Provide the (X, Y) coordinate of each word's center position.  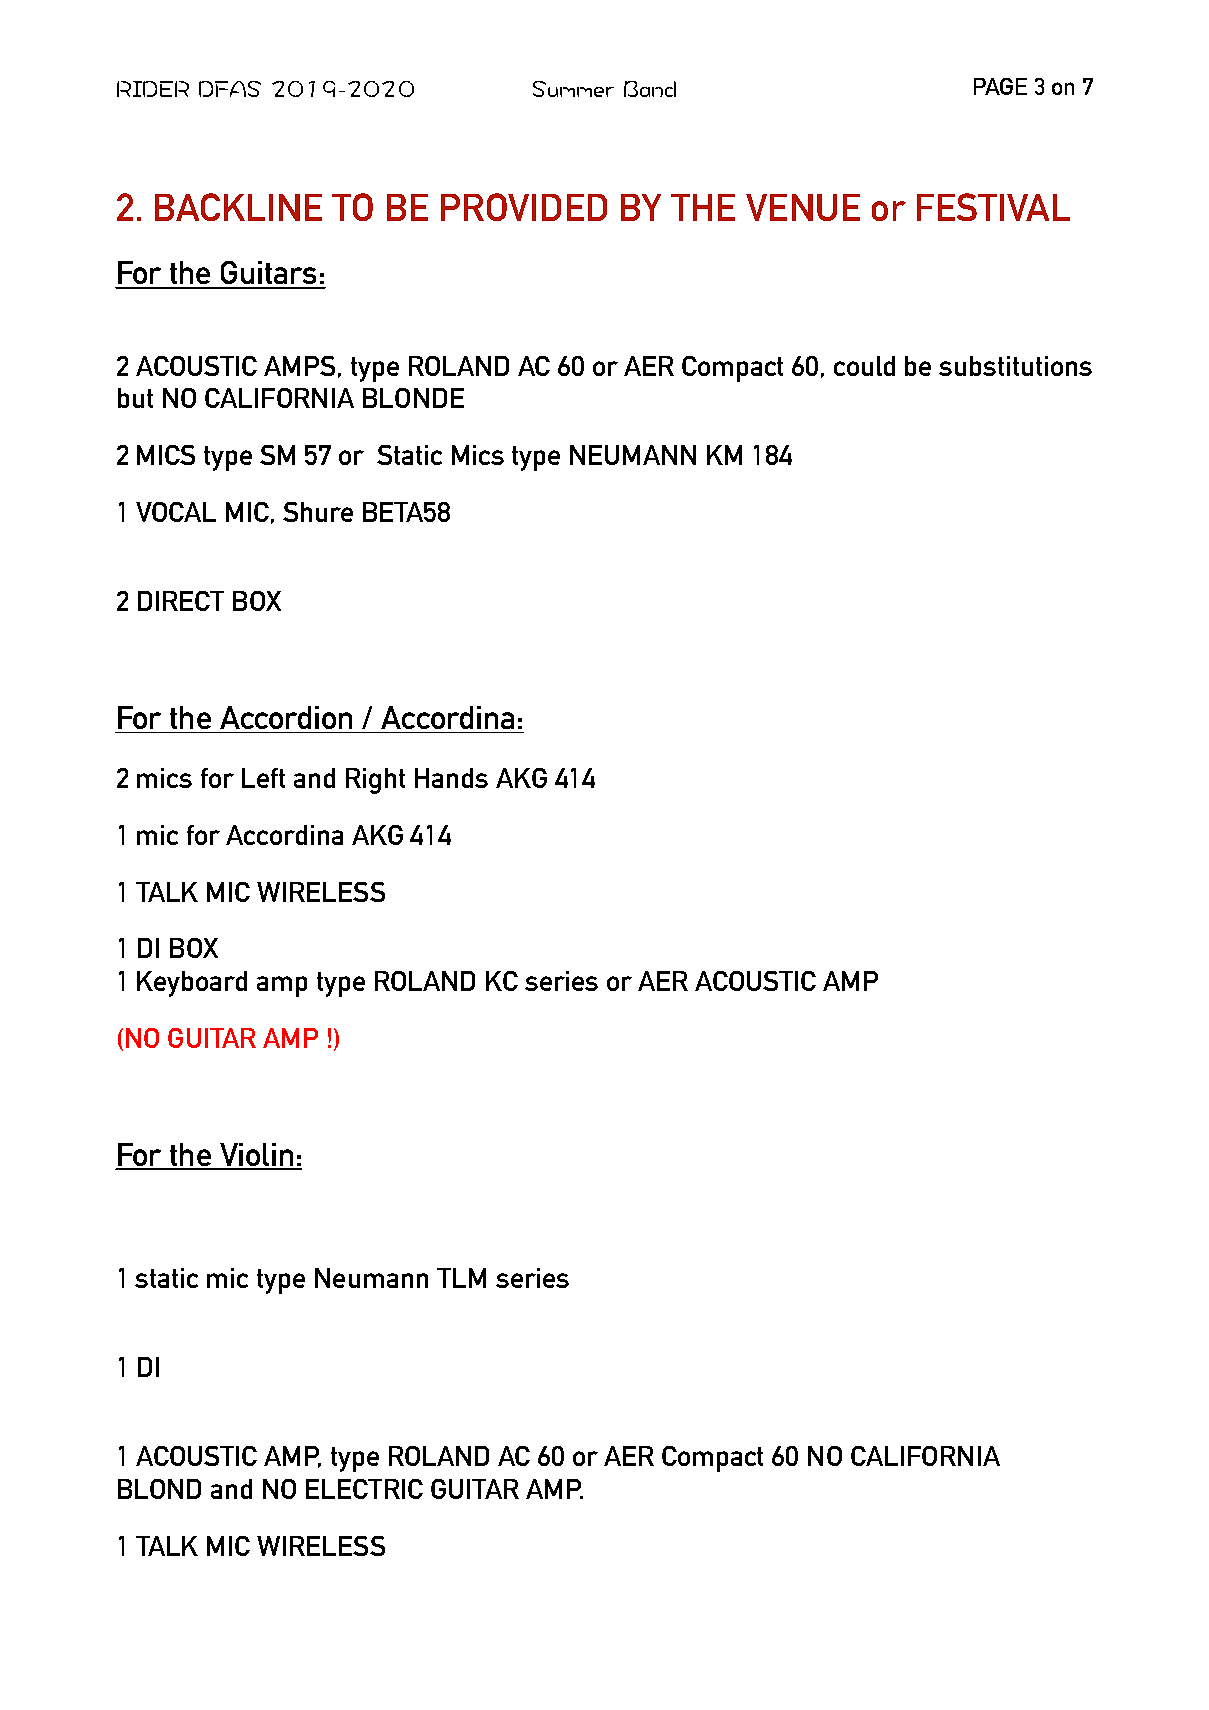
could (864, 366)
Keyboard (192, 984)
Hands (451, 778)
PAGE (1000, 86)
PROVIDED (524, 207)
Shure (318, 512)
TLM (461, 1278)
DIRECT (181, 601)
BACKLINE (238, 207)
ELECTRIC (364, 1489)
